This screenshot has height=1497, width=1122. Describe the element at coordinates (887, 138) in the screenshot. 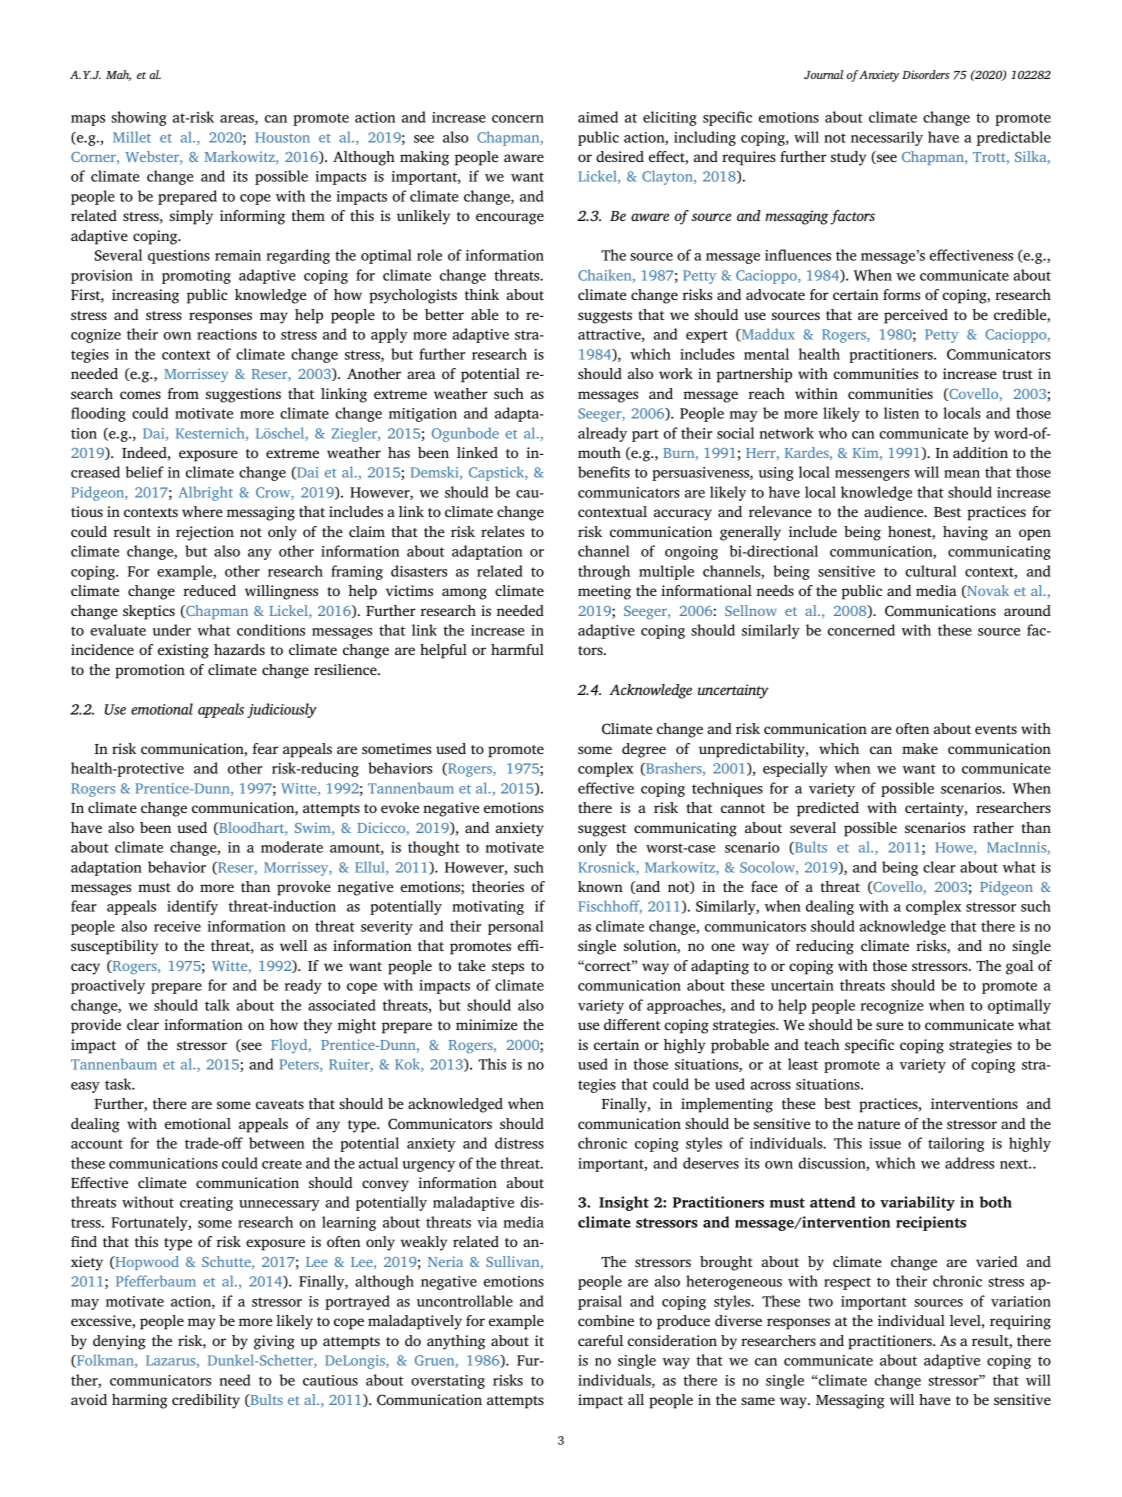

I see `necessarily` at that location.
